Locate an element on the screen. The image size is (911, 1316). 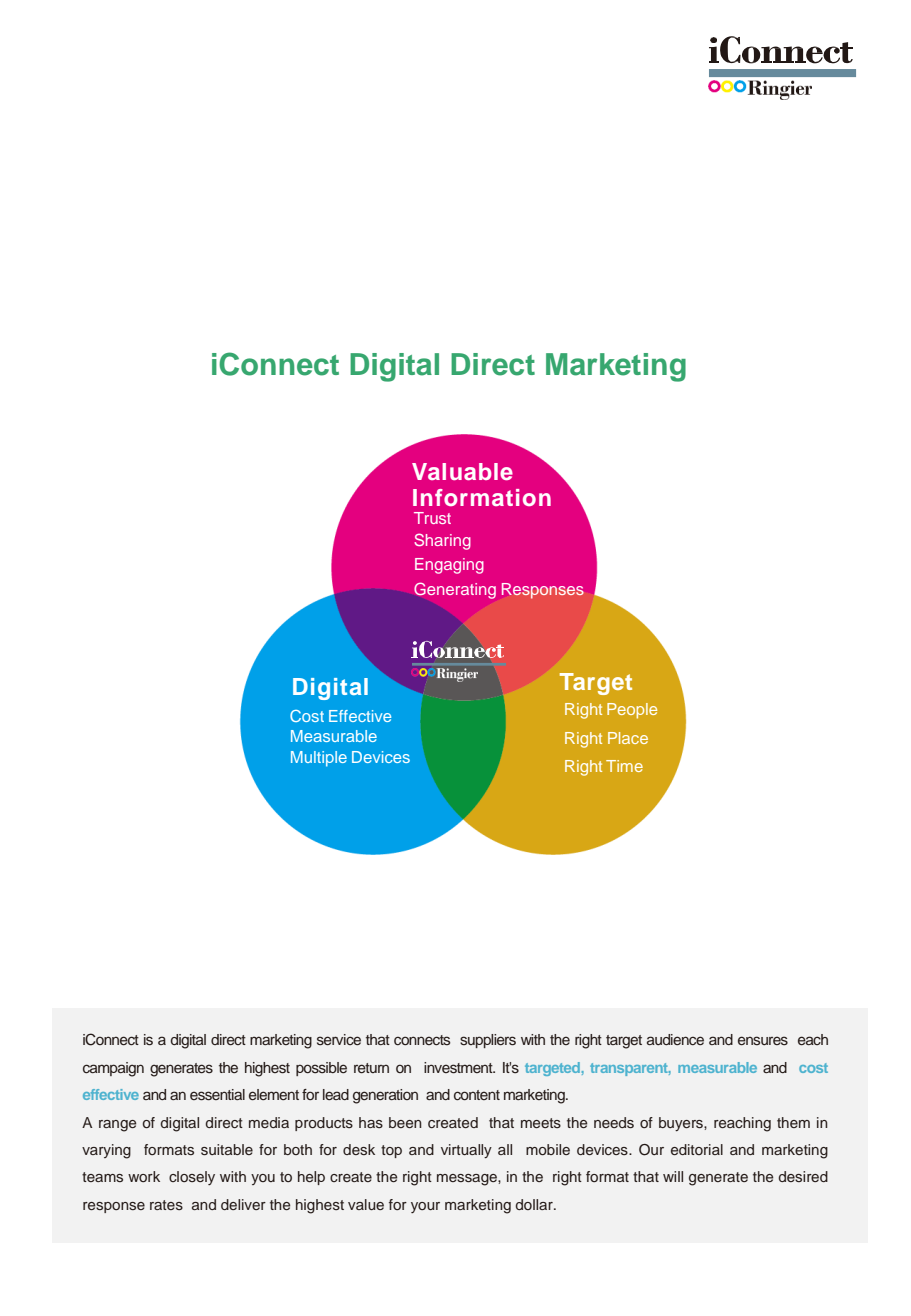
message is located at coordinates (468, 1180).
